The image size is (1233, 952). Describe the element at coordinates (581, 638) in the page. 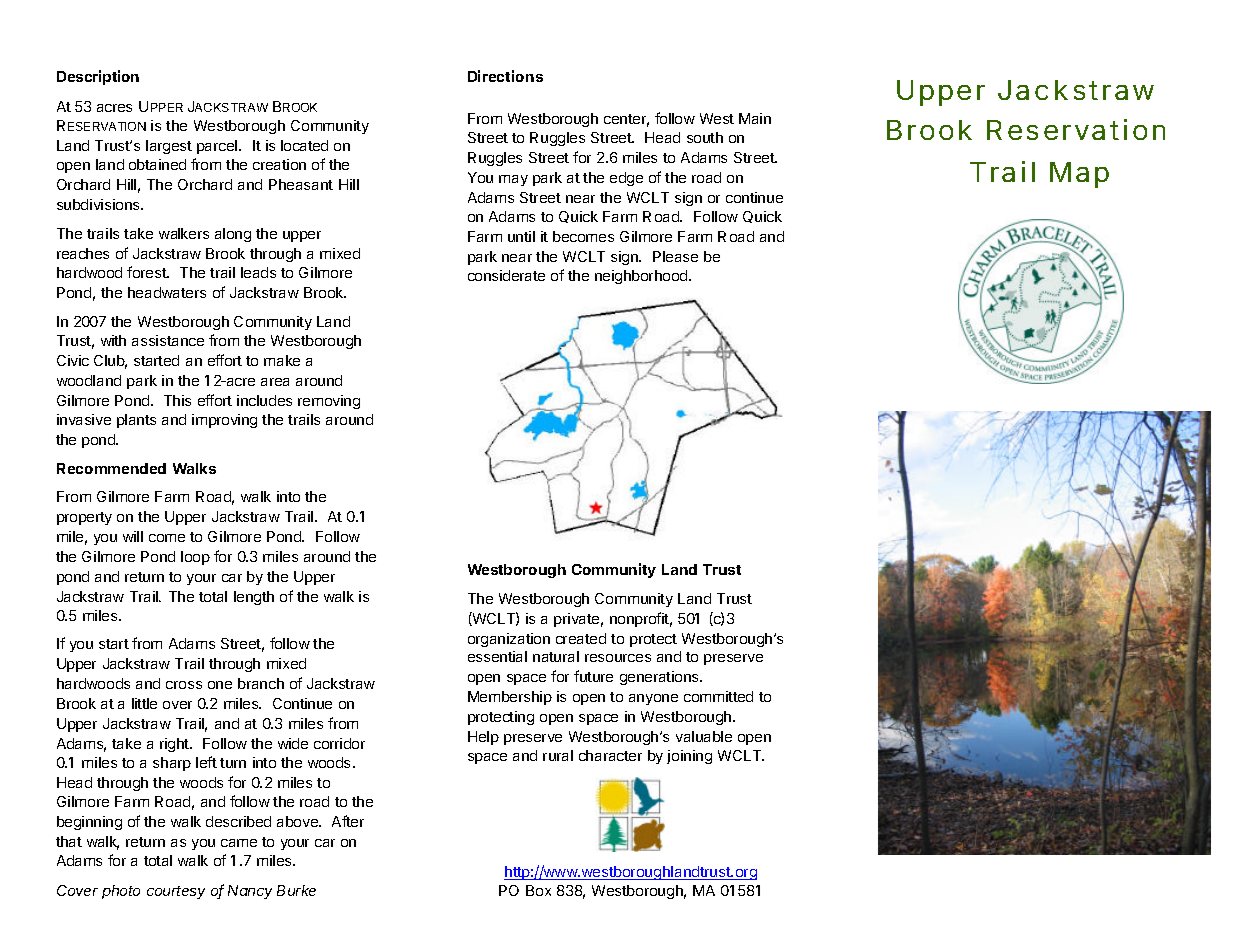

I see `created` at that location.
